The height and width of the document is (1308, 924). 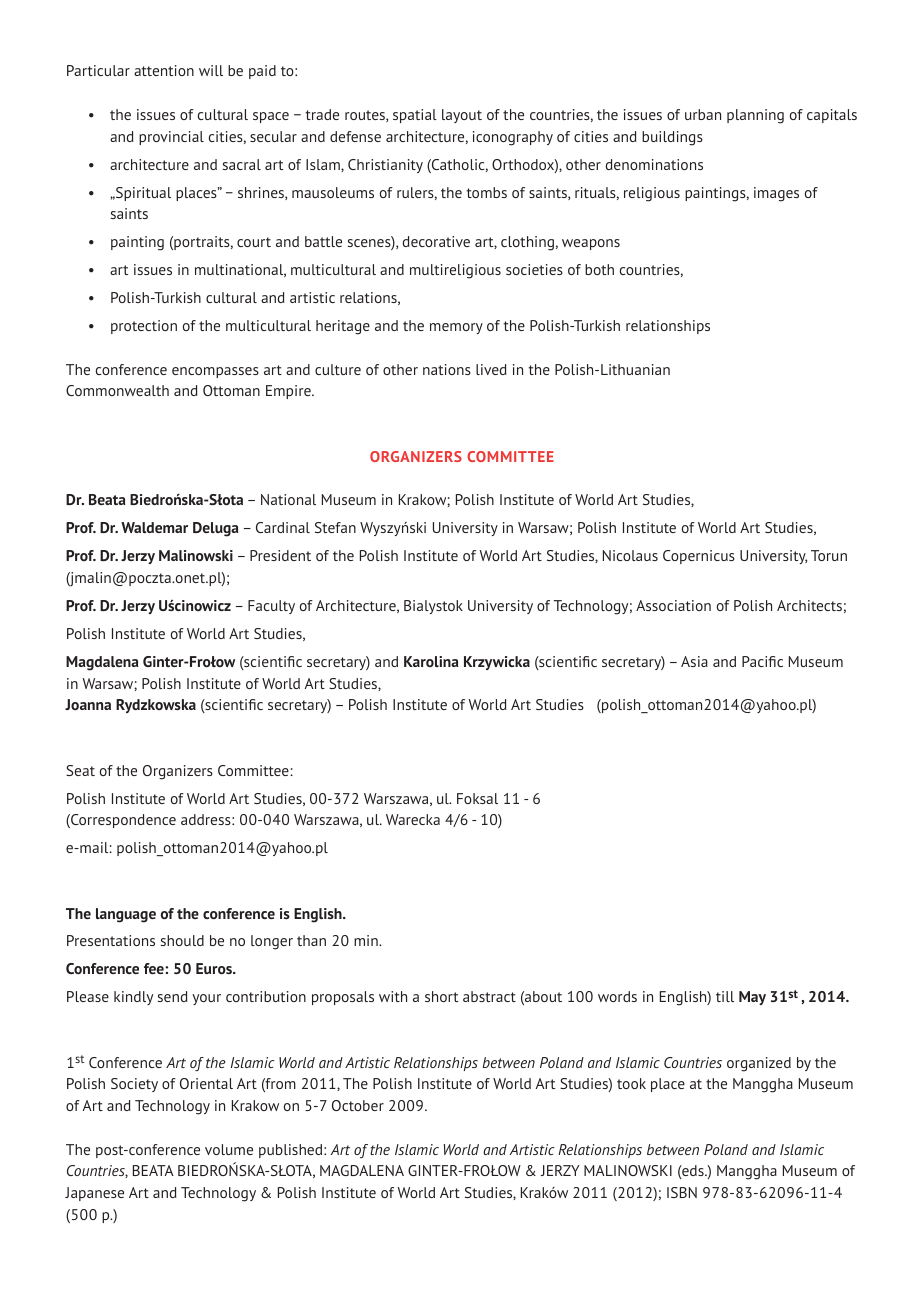 I want to click on layout, so click(x=462, y=116).
